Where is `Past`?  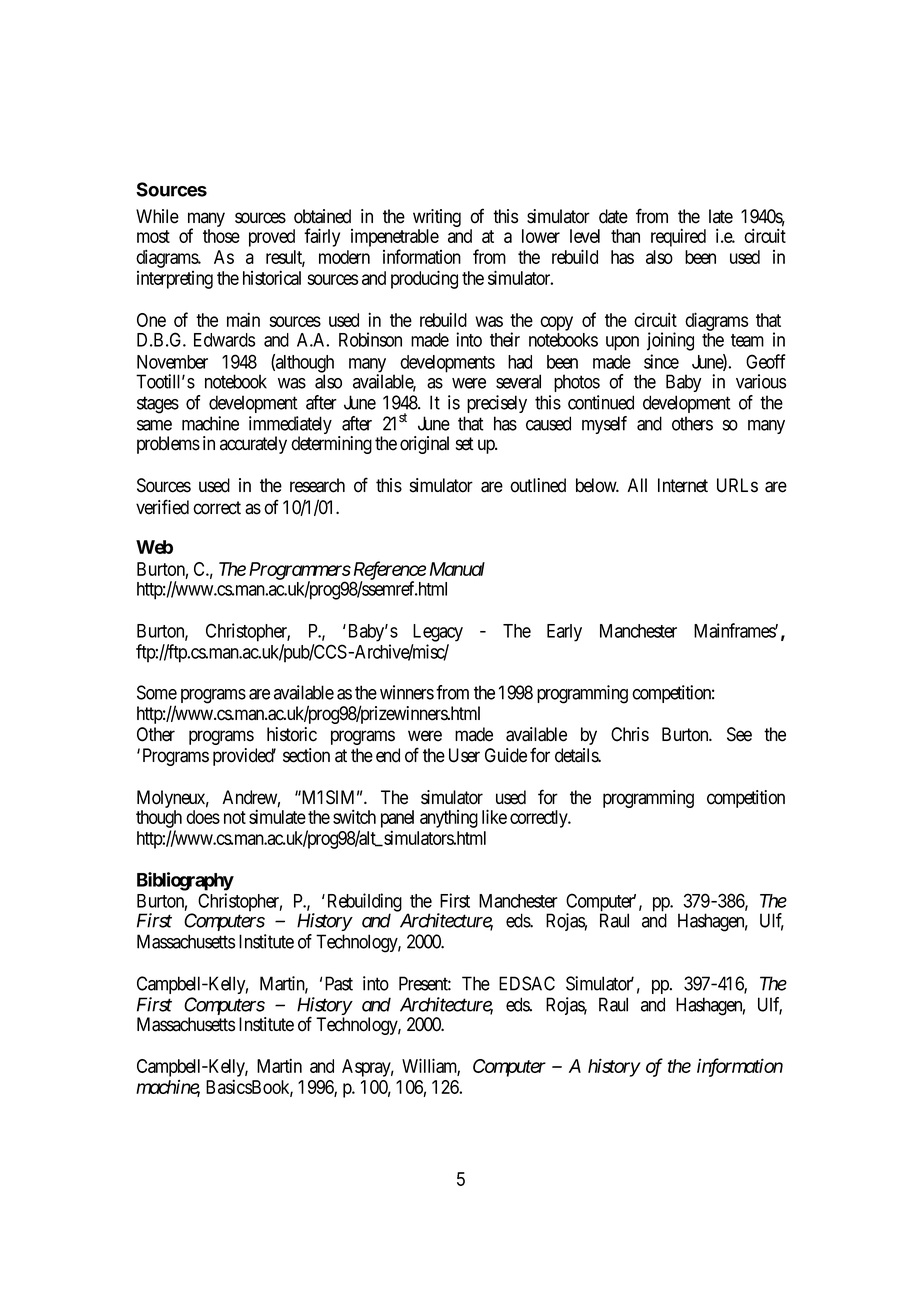
Past is located at coordinates (339, 983).
